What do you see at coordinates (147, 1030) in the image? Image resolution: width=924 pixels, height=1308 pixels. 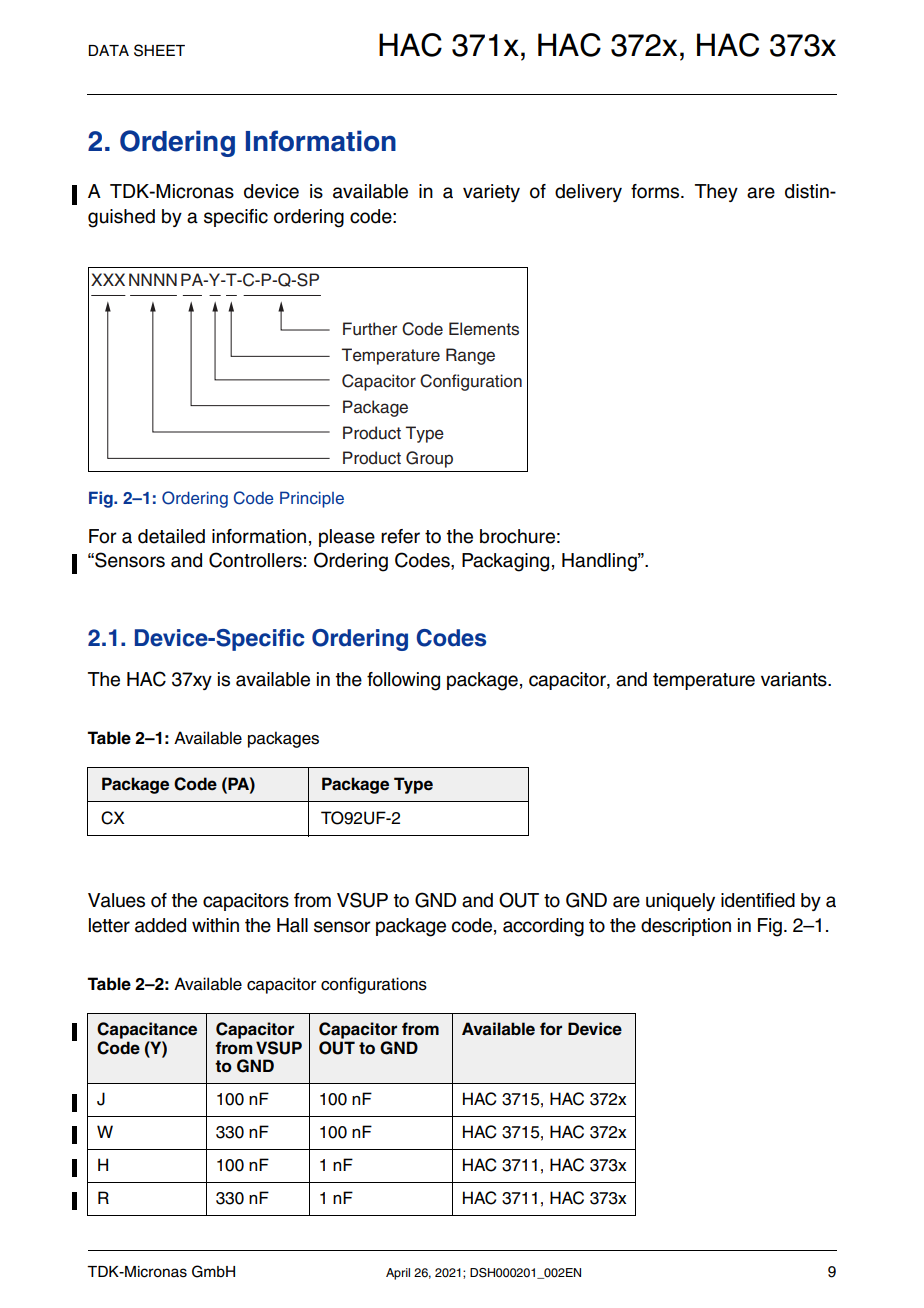 I see `Capacitance` at bounding box center [147, 1030].
